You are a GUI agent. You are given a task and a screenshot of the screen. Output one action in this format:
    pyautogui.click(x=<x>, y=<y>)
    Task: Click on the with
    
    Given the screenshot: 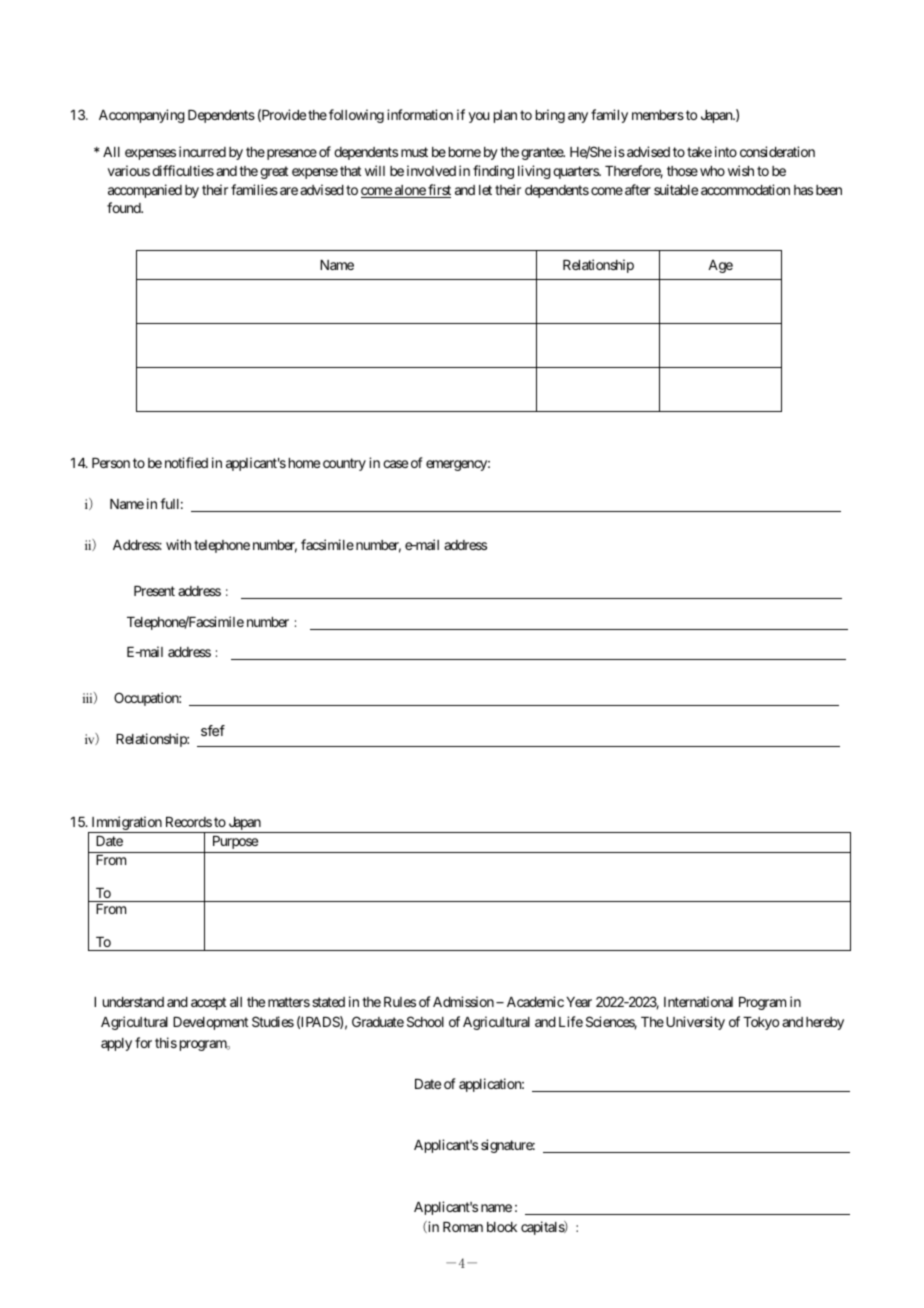 What is the action you would take?
    pyautogui.click(x=178, y=544)
